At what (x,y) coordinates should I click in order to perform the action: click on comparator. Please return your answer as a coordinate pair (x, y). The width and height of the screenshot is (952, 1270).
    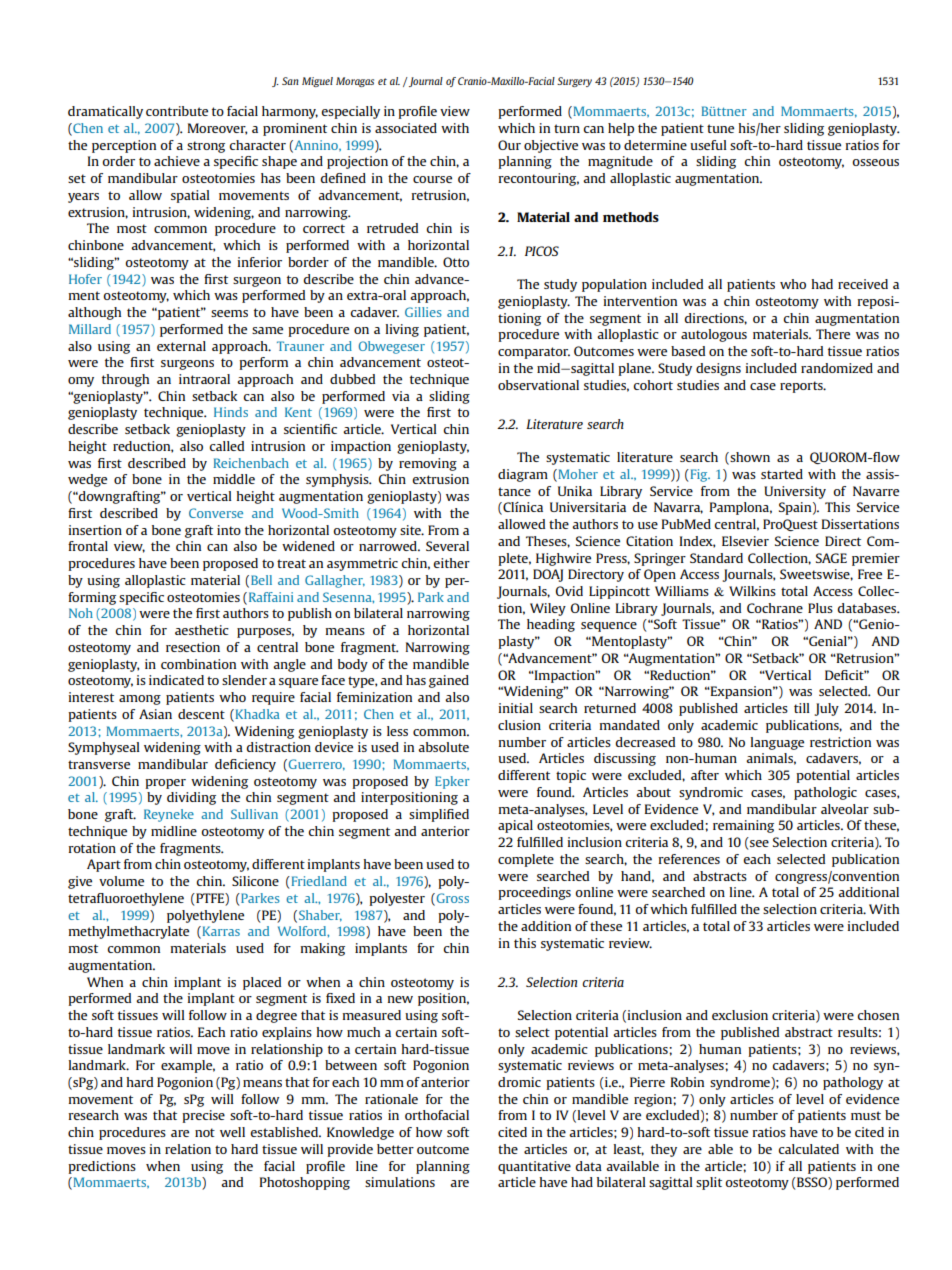
    Looking at the image, I should click on (534, 353).
